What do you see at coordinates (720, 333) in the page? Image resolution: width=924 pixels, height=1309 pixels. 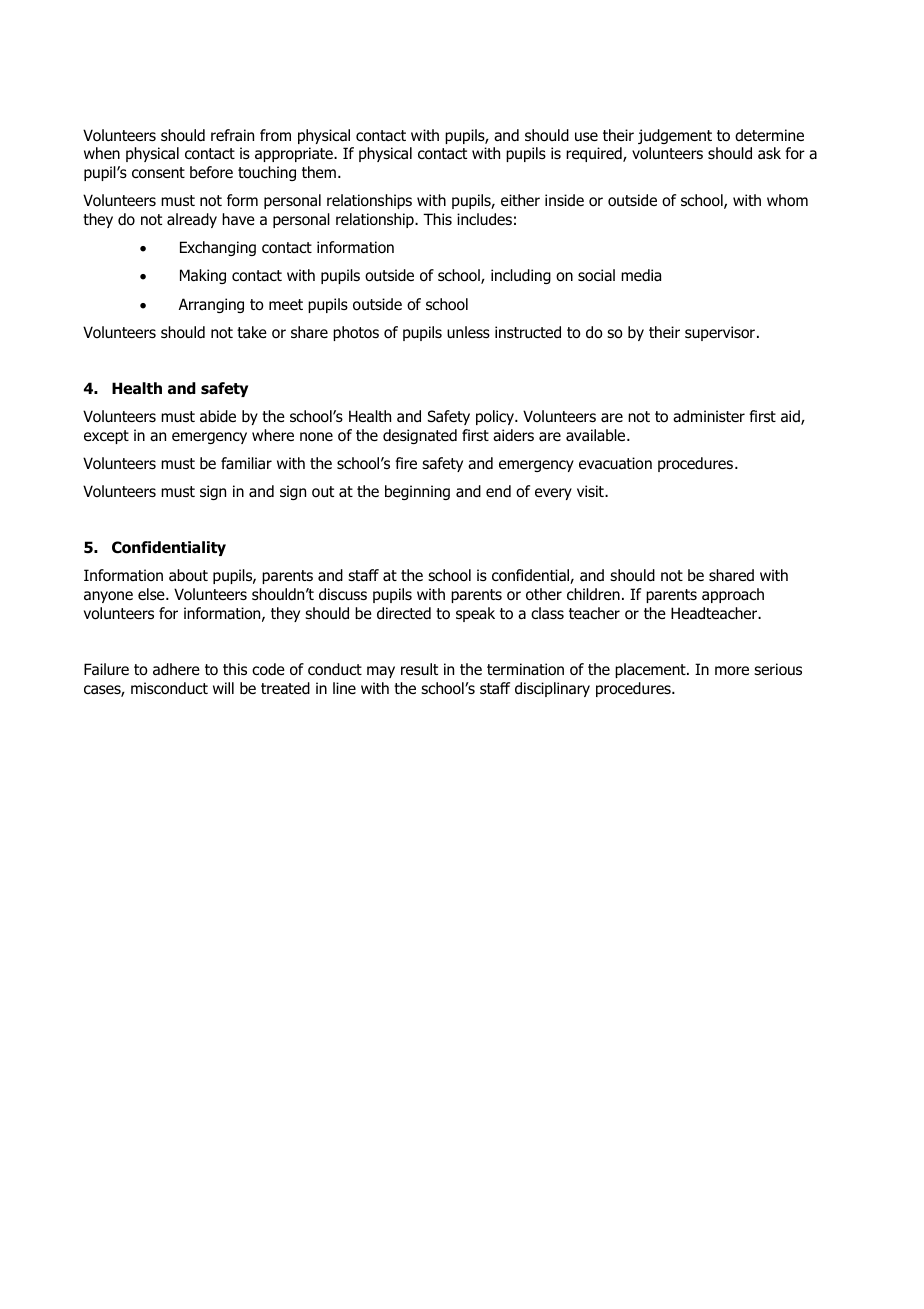 I see `supervisor` at bounding box center [720, 333].
